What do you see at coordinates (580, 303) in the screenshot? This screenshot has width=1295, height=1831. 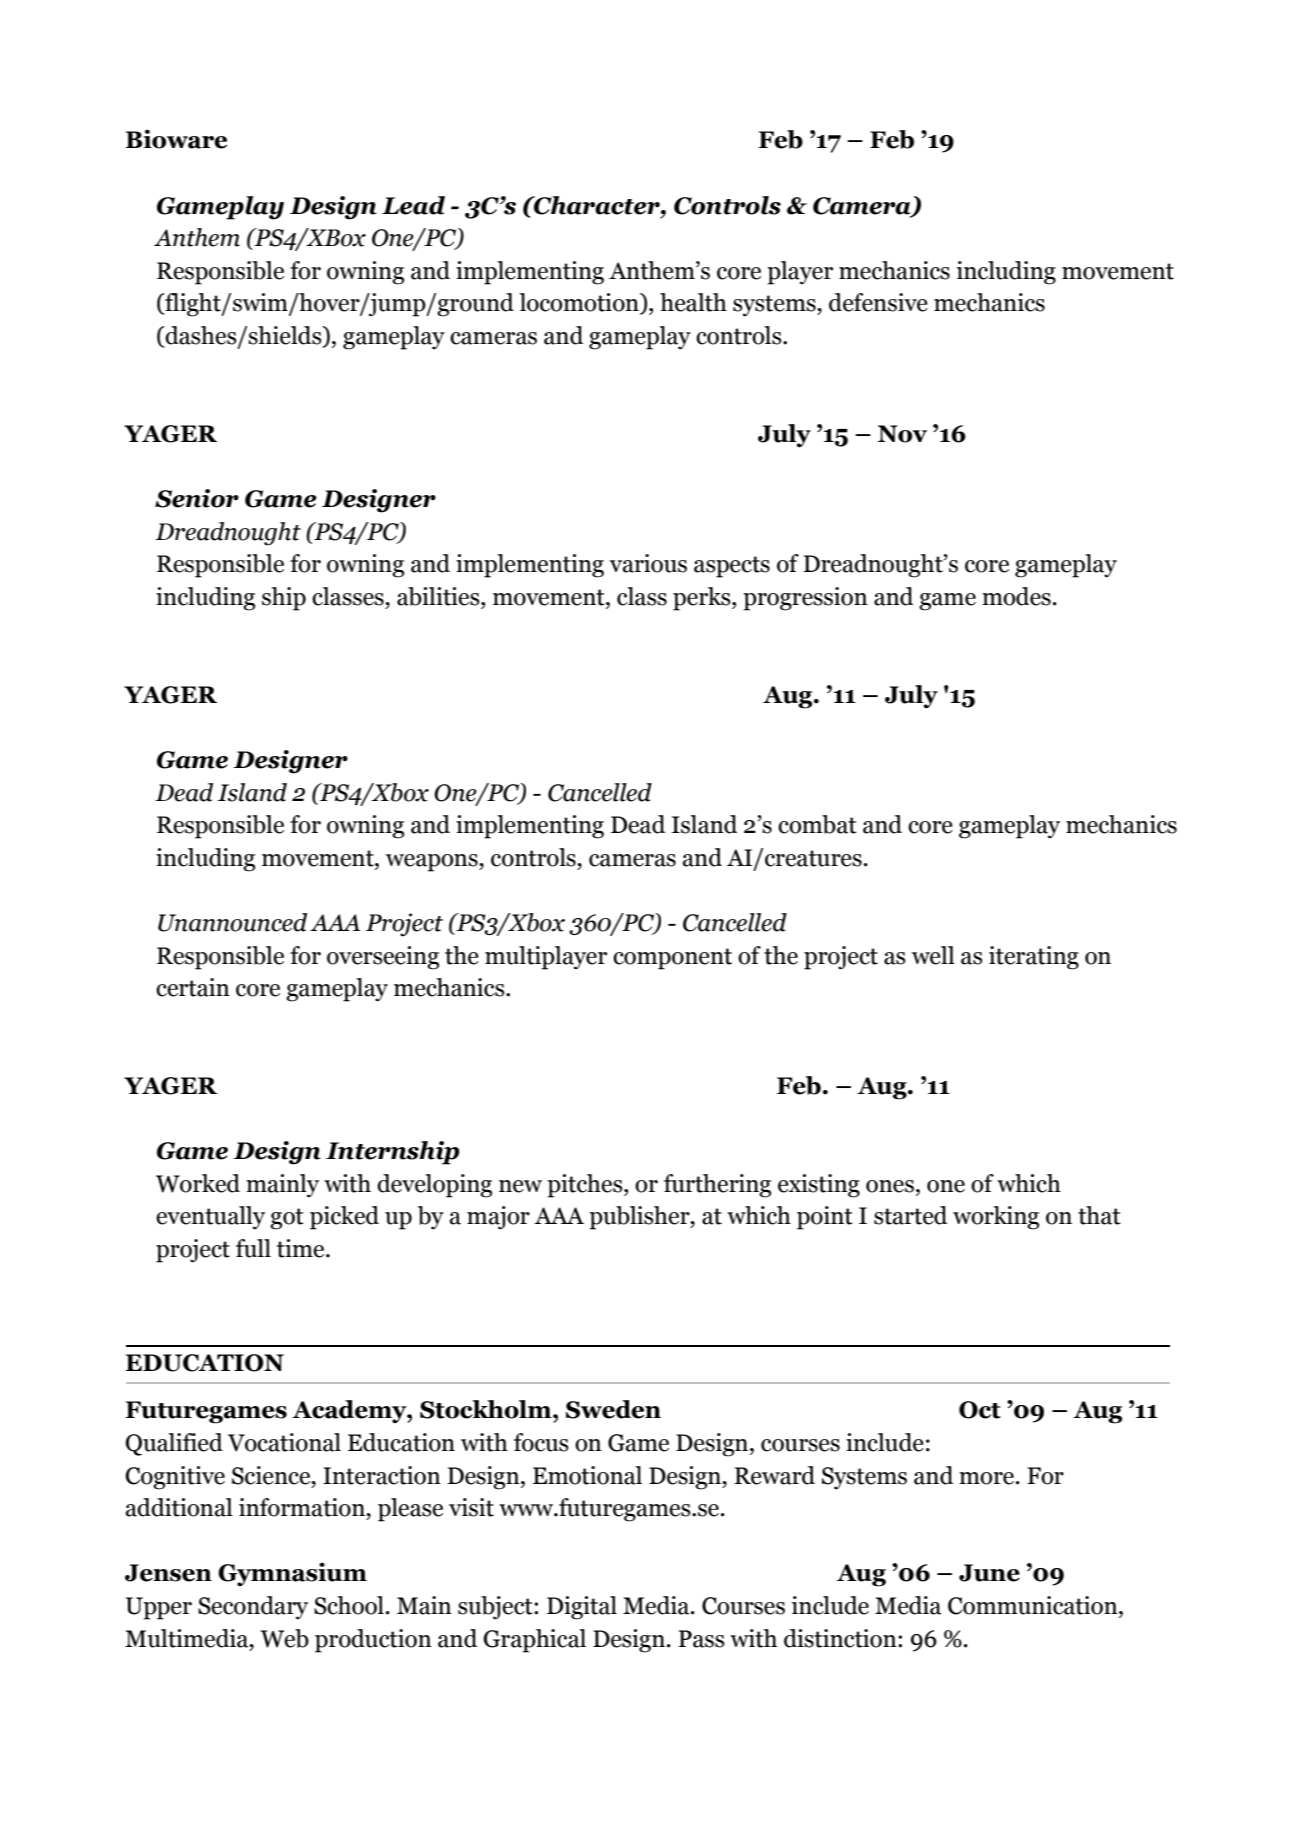 I see `locomotion` at bounding box center [580, 303].
